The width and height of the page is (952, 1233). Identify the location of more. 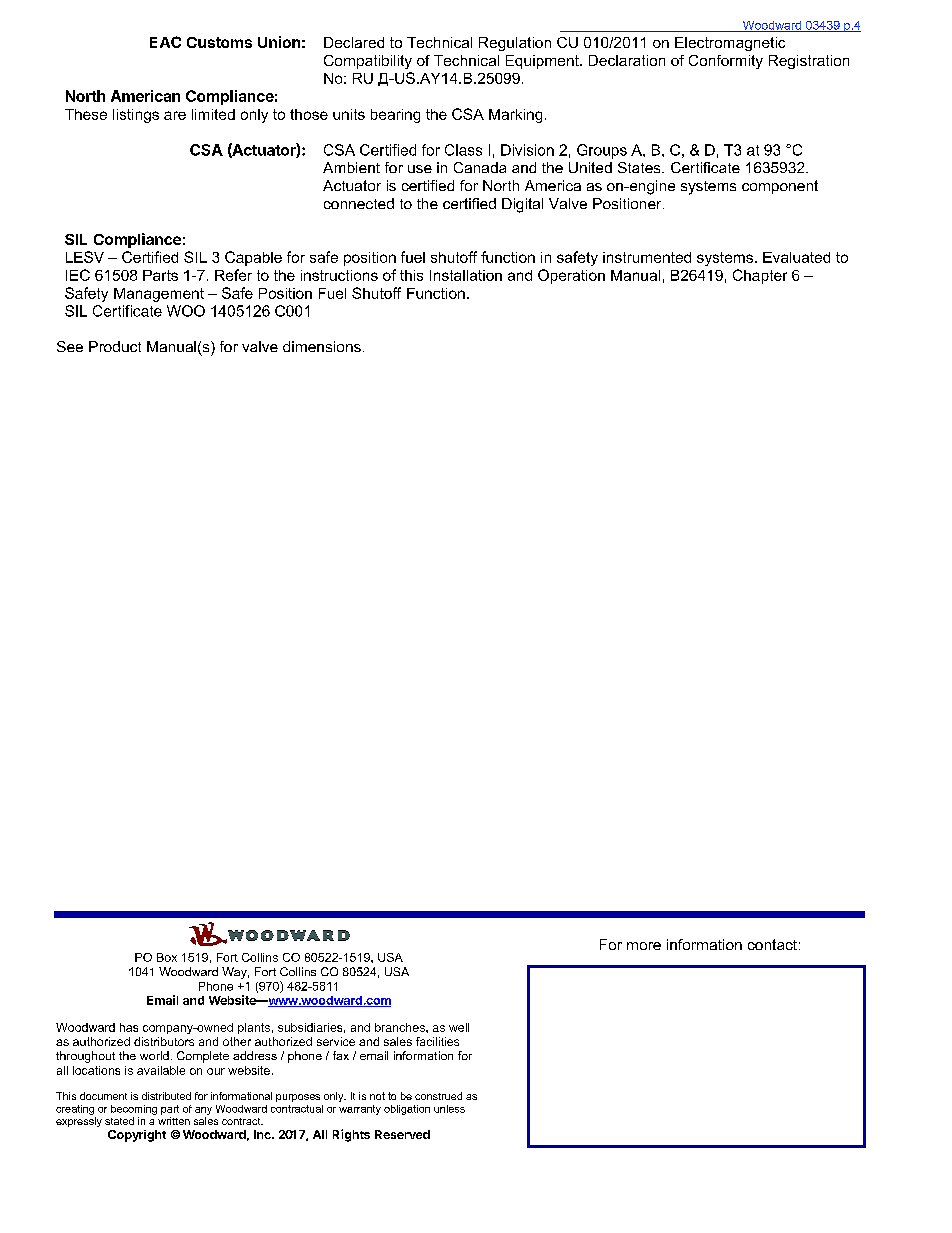
(644, 946).
